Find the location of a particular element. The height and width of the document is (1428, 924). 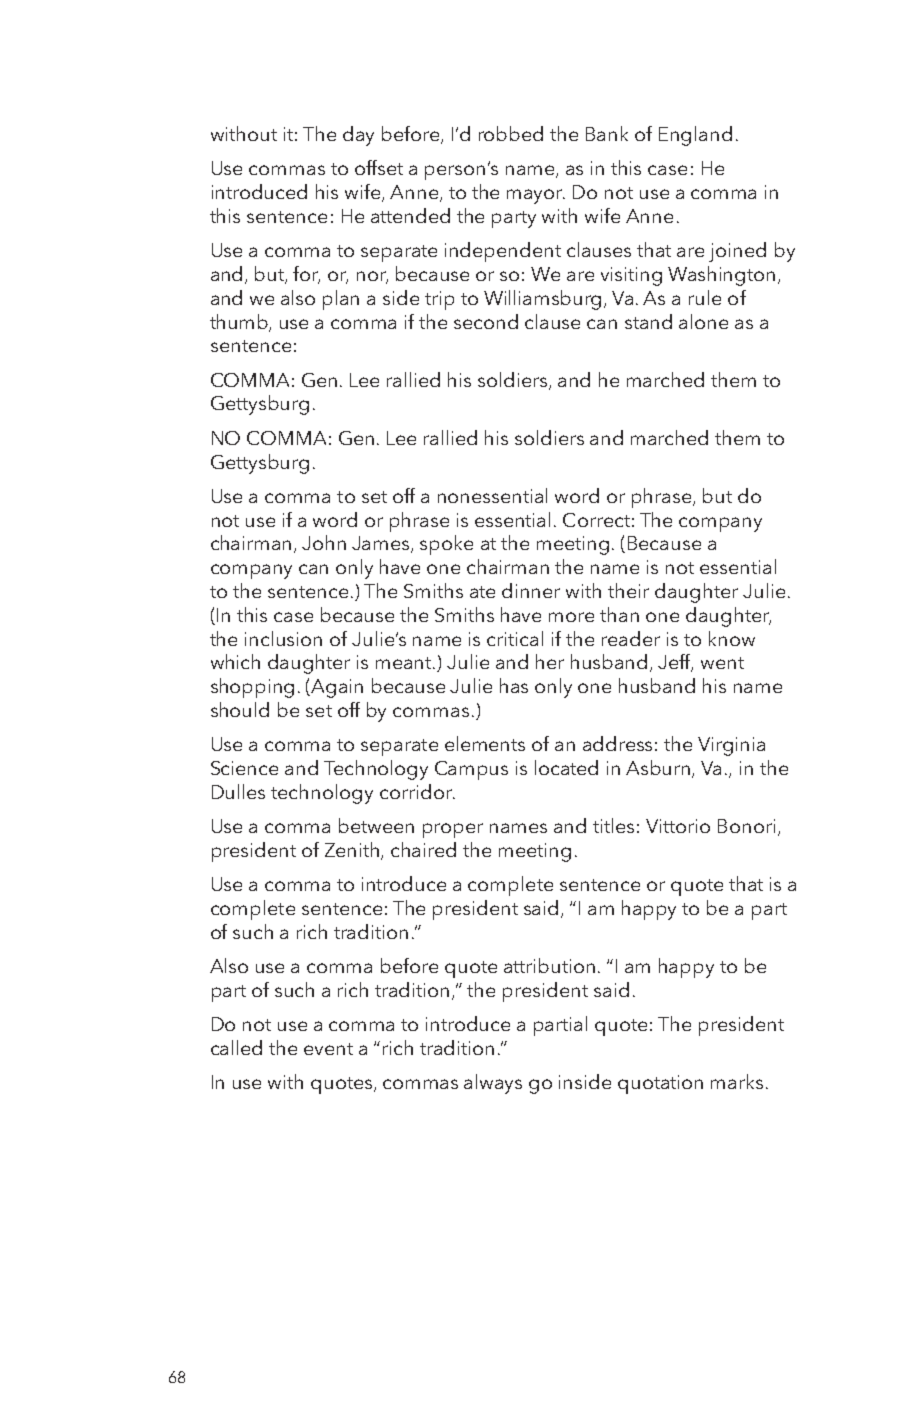

England is located at coordinates (695, 136).
